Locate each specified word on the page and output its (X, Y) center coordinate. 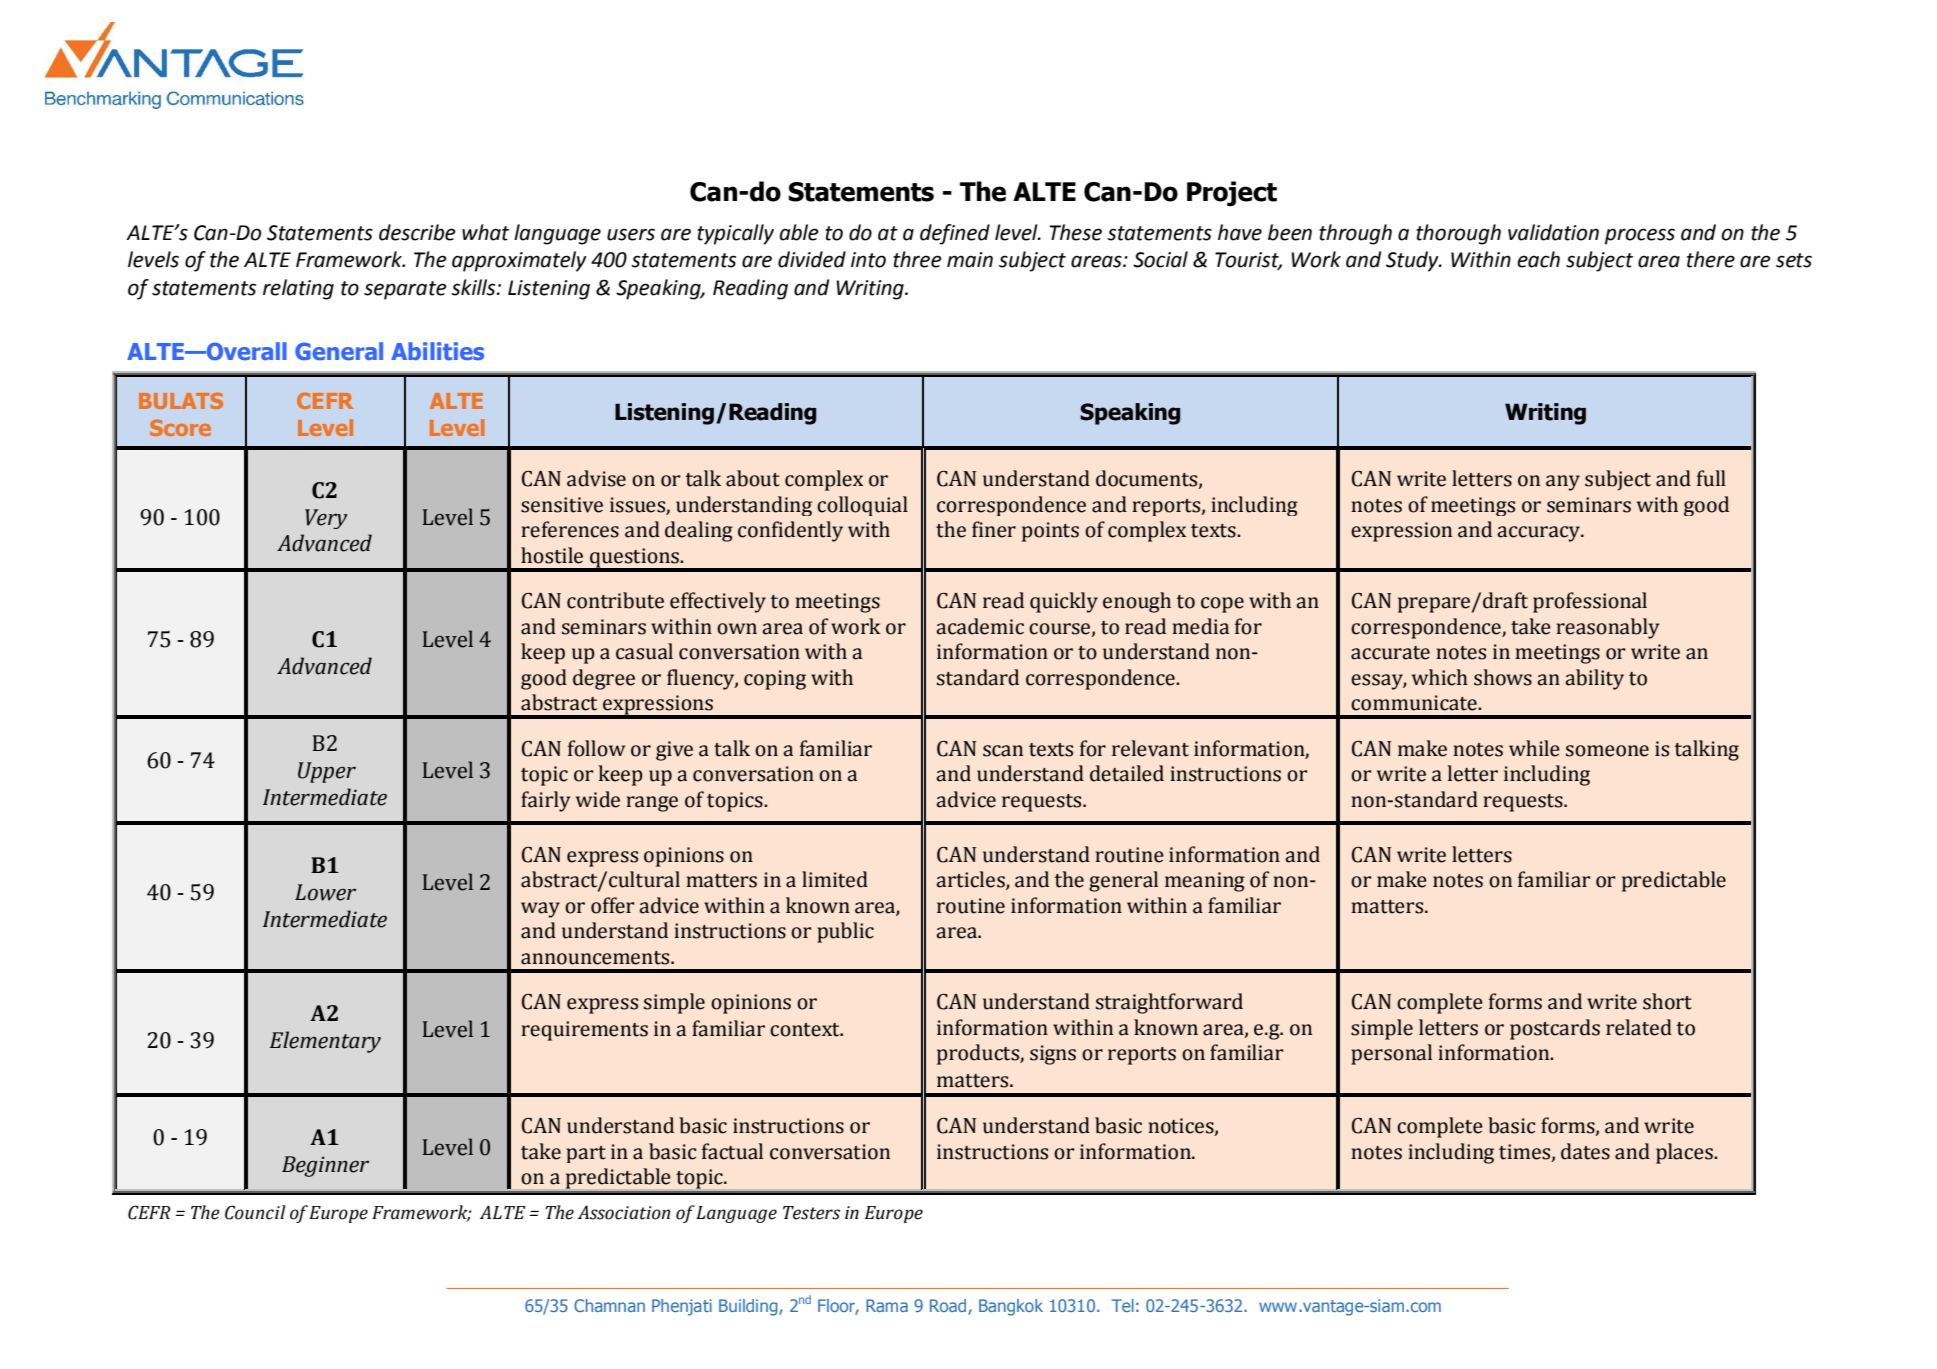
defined (955, 234)
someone (1607, 751)
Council (255, 1212)
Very (326, 519)
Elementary (325, 1042)
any (1563, 483)
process (1640, 236)
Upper (327, 772)
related (1639, 1027)
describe (417, 232)
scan (1003, 751)
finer (994, 529)
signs (1053, 1055)
